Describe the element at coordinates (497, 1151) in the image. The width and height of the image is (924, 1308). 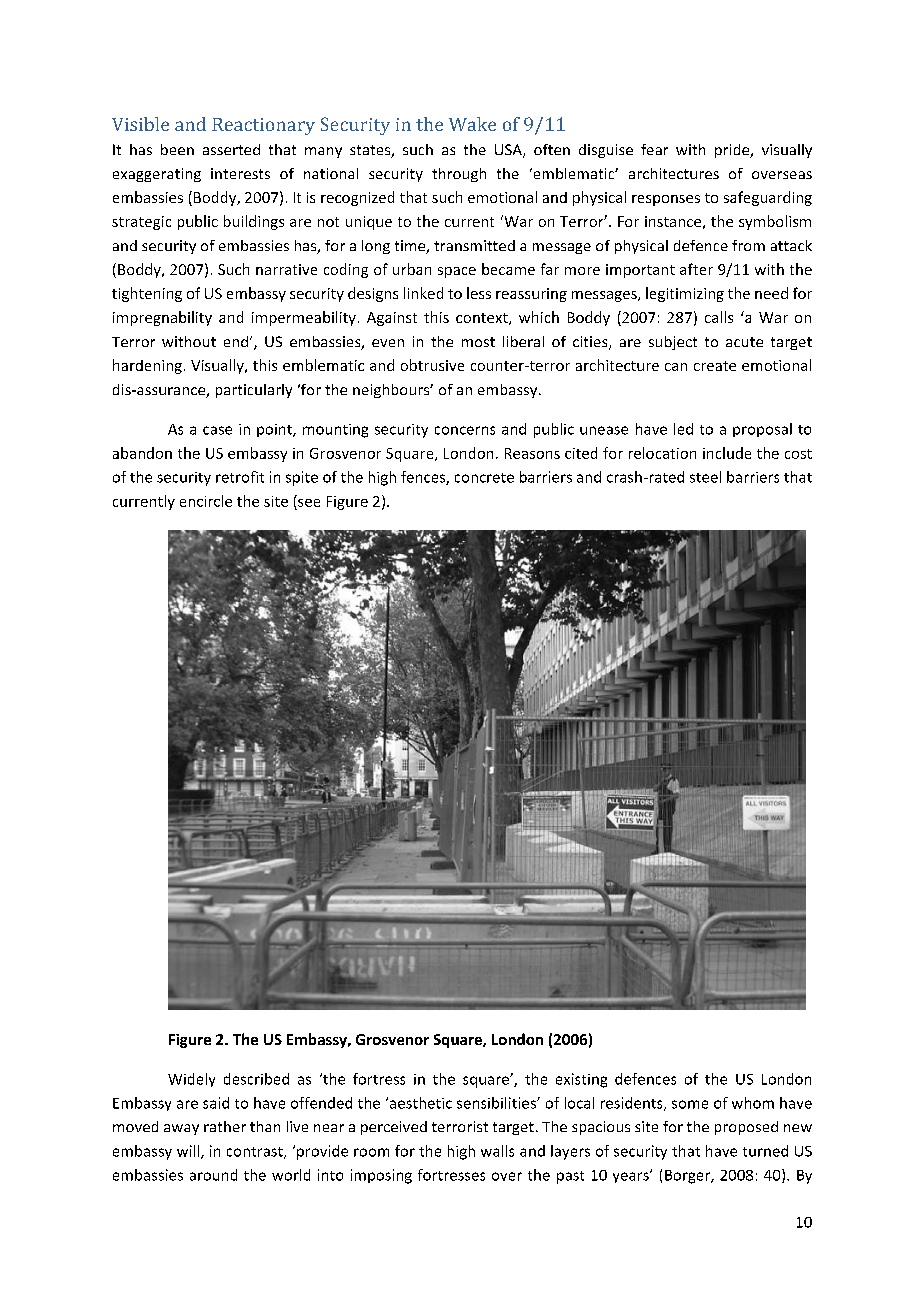
I see `walls` at that location.
